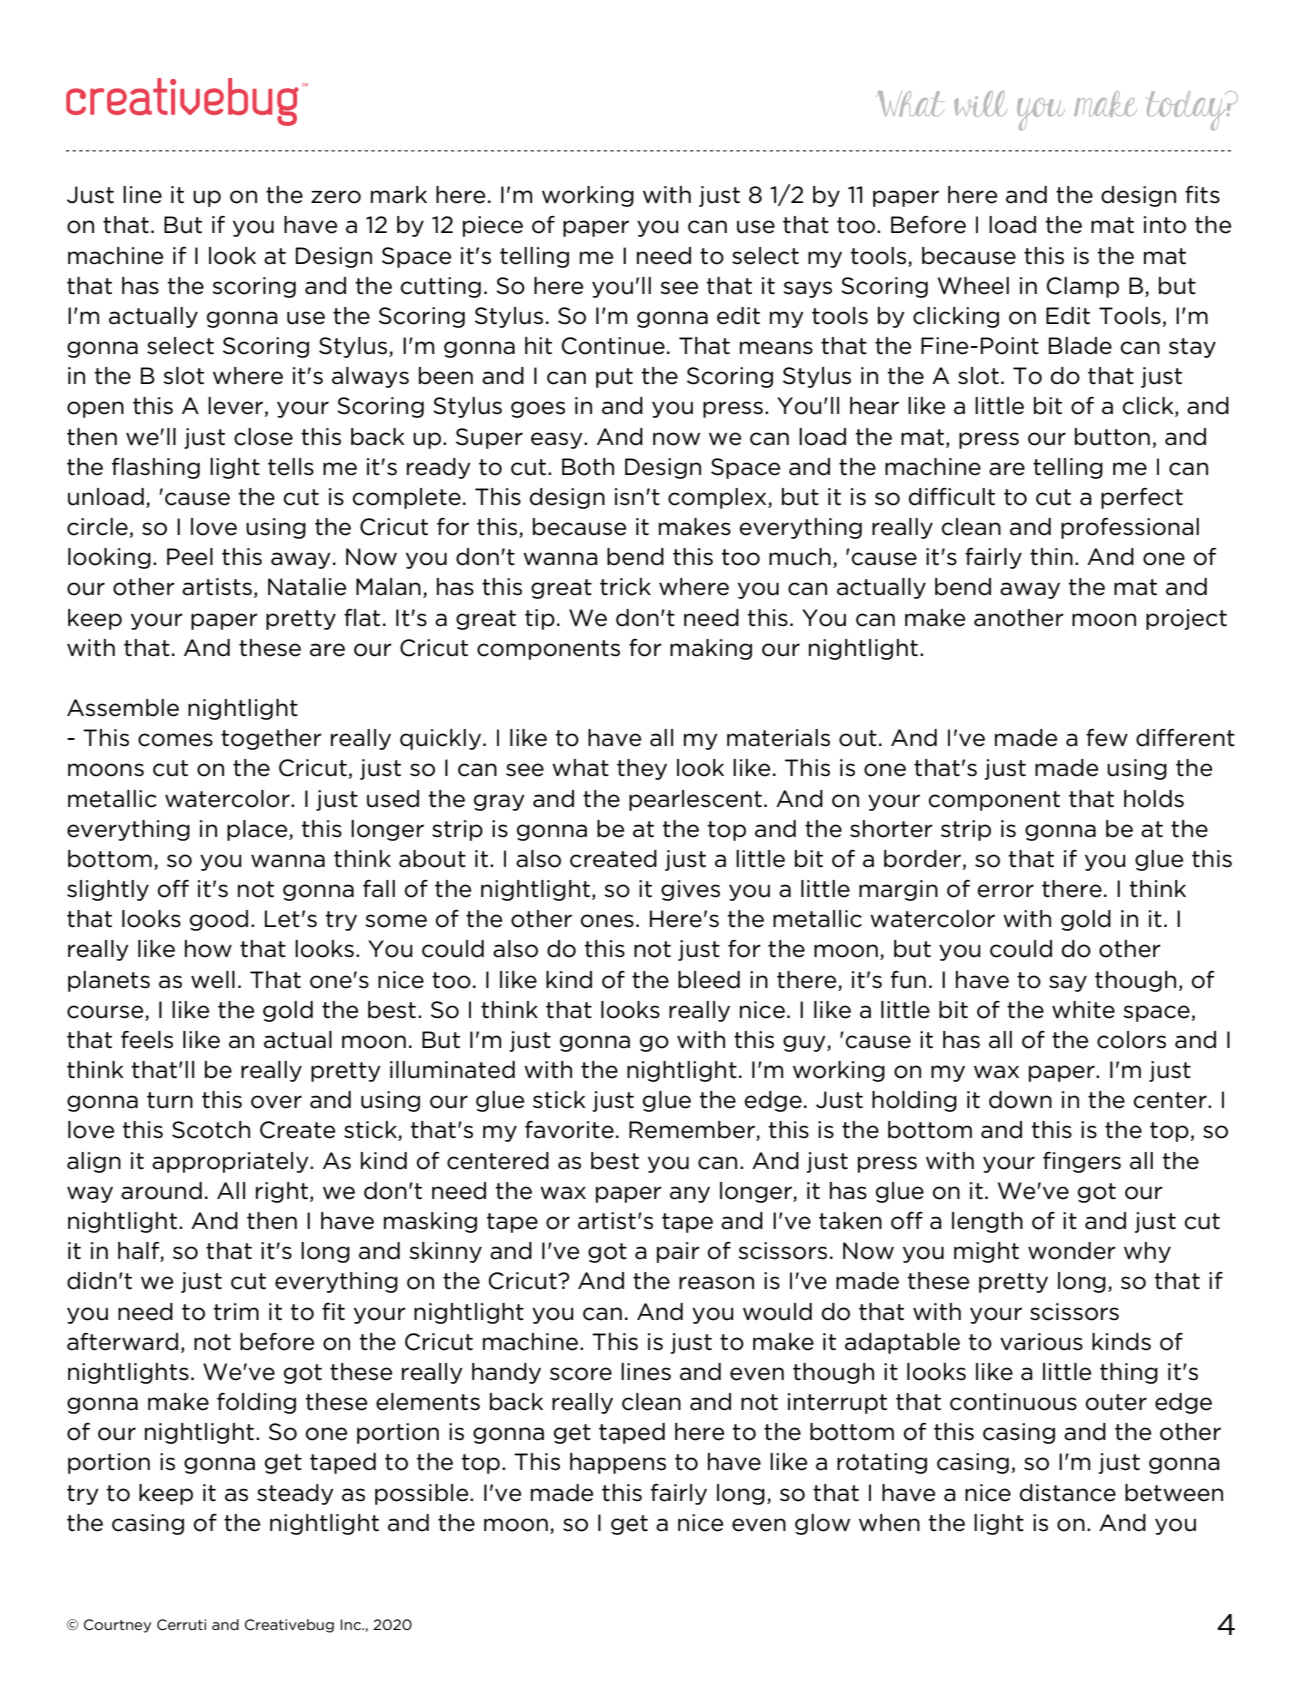 The image size is (1303, 1686). What do you see at coordinates (1083, 287) in the screenshot?
I see `Clamp` at bounding box center [1083, 287].
